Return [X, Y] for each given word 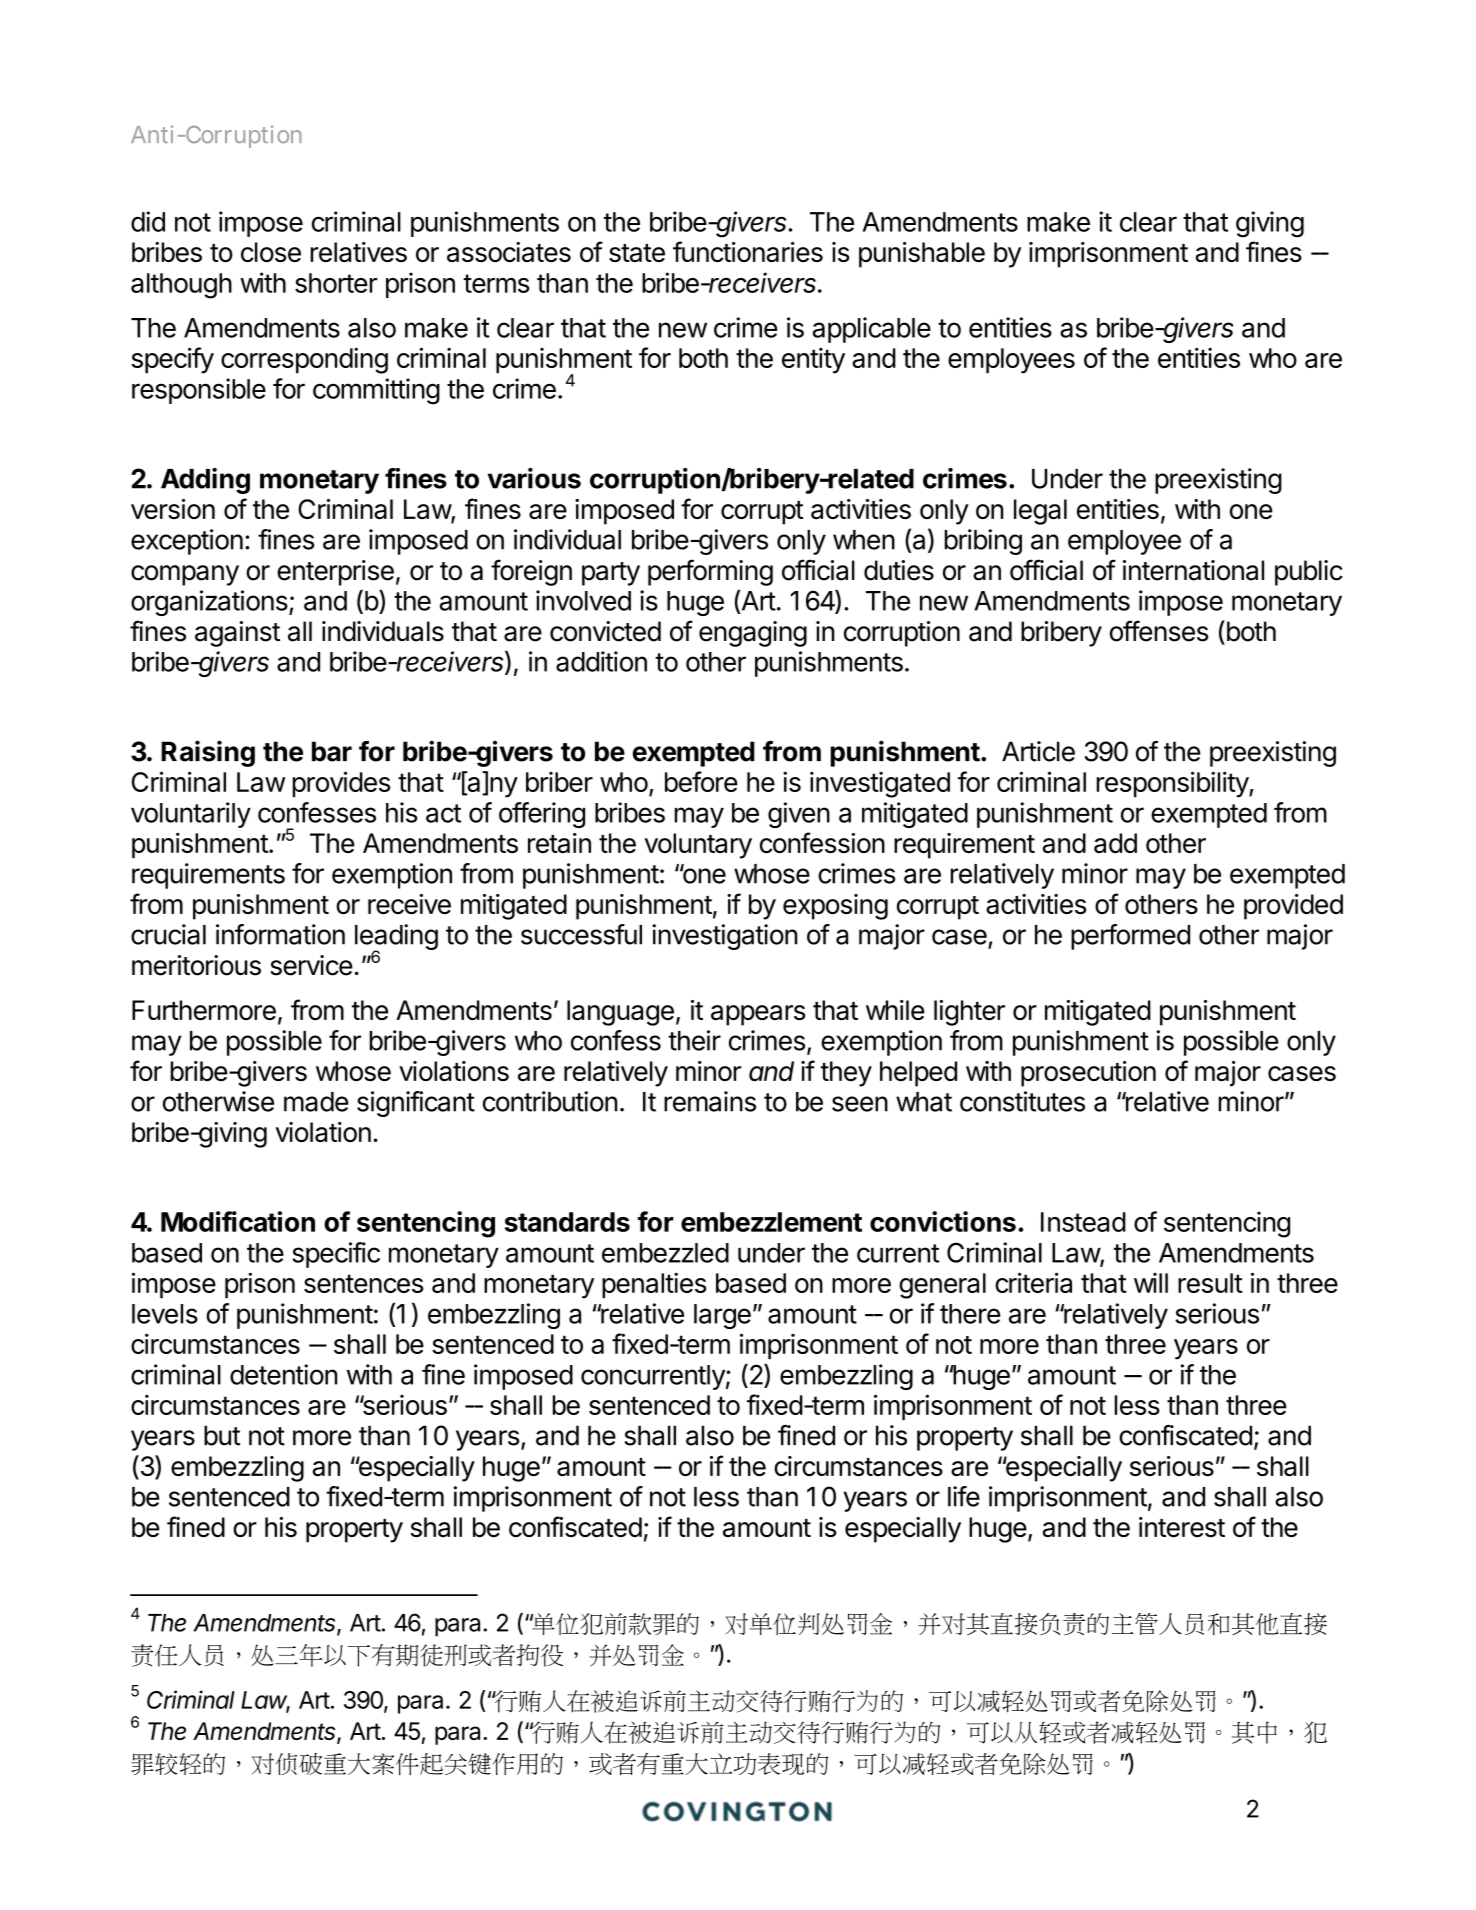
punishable [922, 255]
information [280, 934]
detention [283, 1374]
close [271, 252]
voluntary [698, 846]
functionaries [748, 251]
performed [1130, 937]
